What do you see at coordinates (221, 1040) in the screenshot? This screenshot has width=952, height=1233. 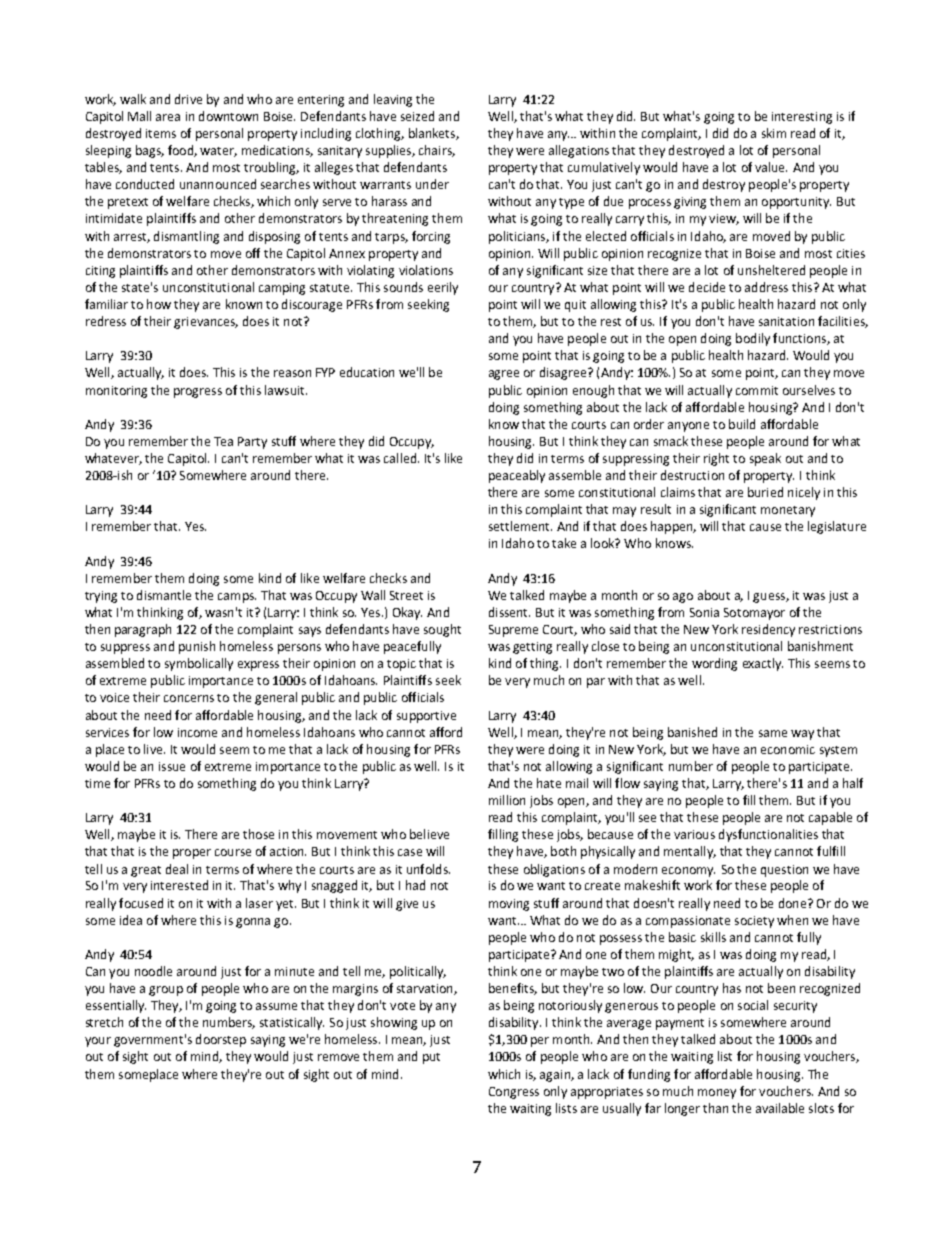 I see `doorstep` at bounding box center [221, 1040].
